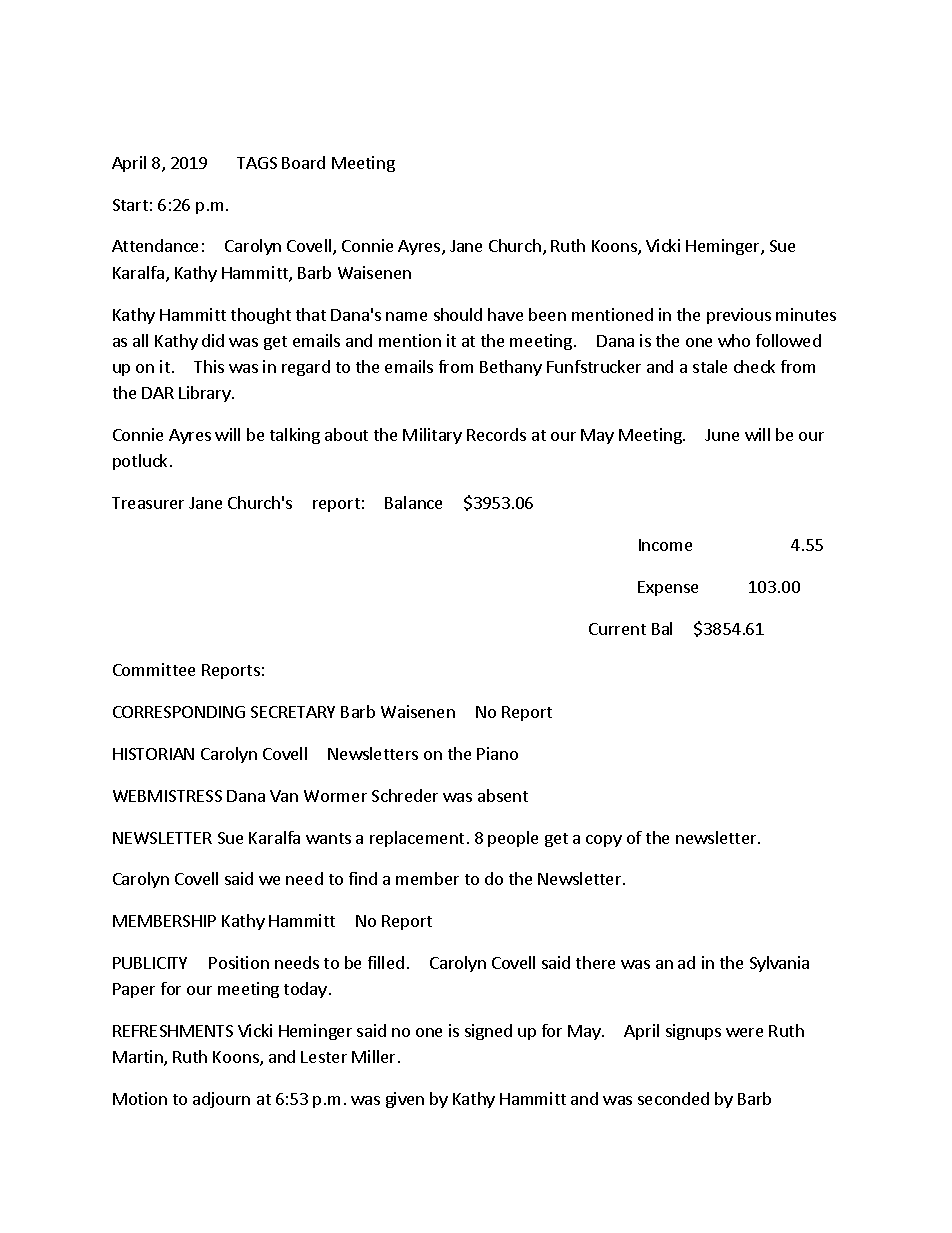 Image resolution: width=952 pixels, height=1233 pixels. I want to click on TAGS, so click(257, 163).
